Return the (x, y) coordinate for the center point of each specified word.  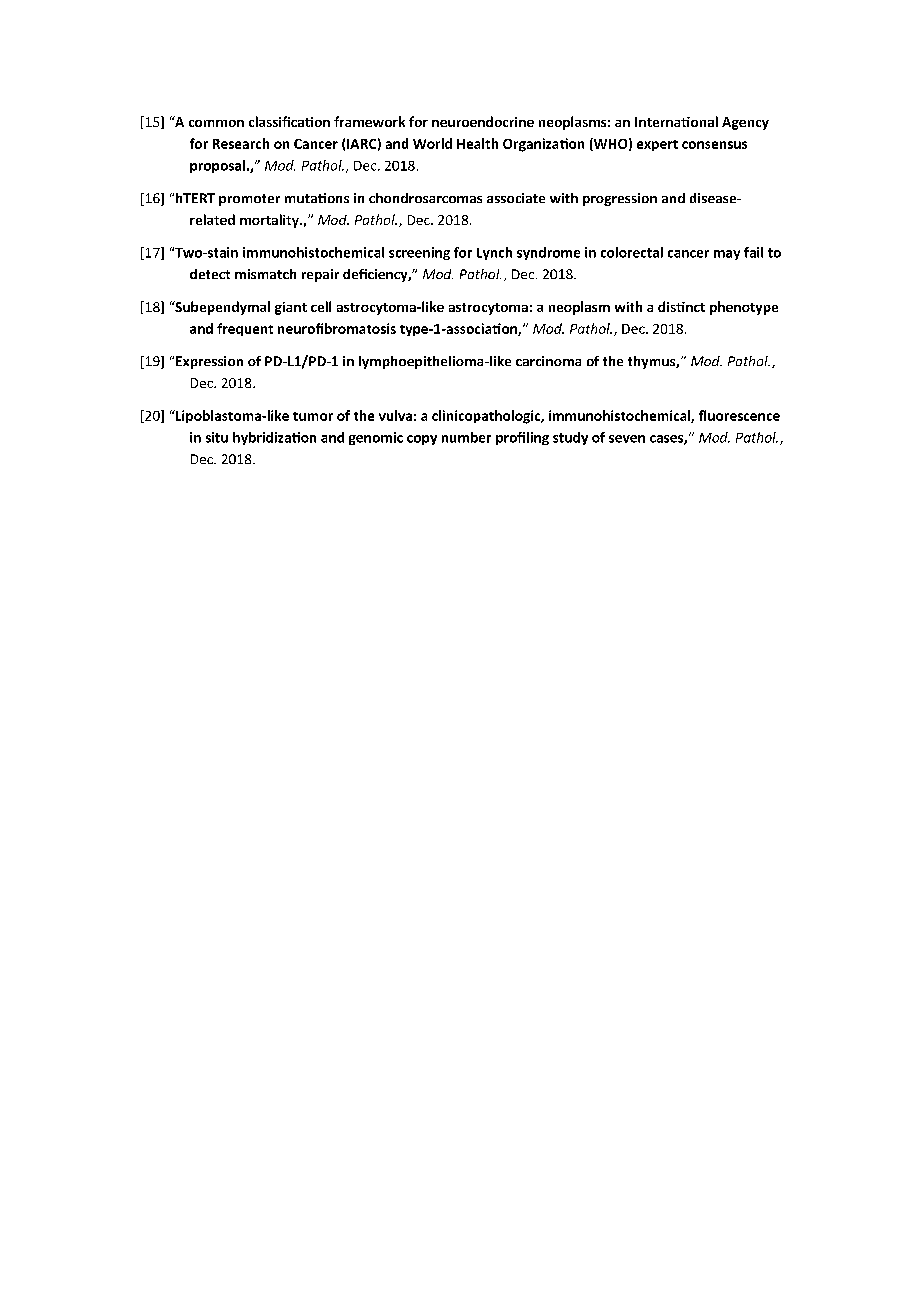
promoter (249, 200)
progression (620, 199)
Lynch (494, 253)
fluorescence (739, 415)
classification (289, 121)
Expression (209, 362)
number (466, 437)
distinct (681, 306)
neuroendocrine (483, 121)
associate (516, 198)
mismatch (265, 274)
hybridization (274, 438)
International (676, 121)
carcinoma (548, 361)
